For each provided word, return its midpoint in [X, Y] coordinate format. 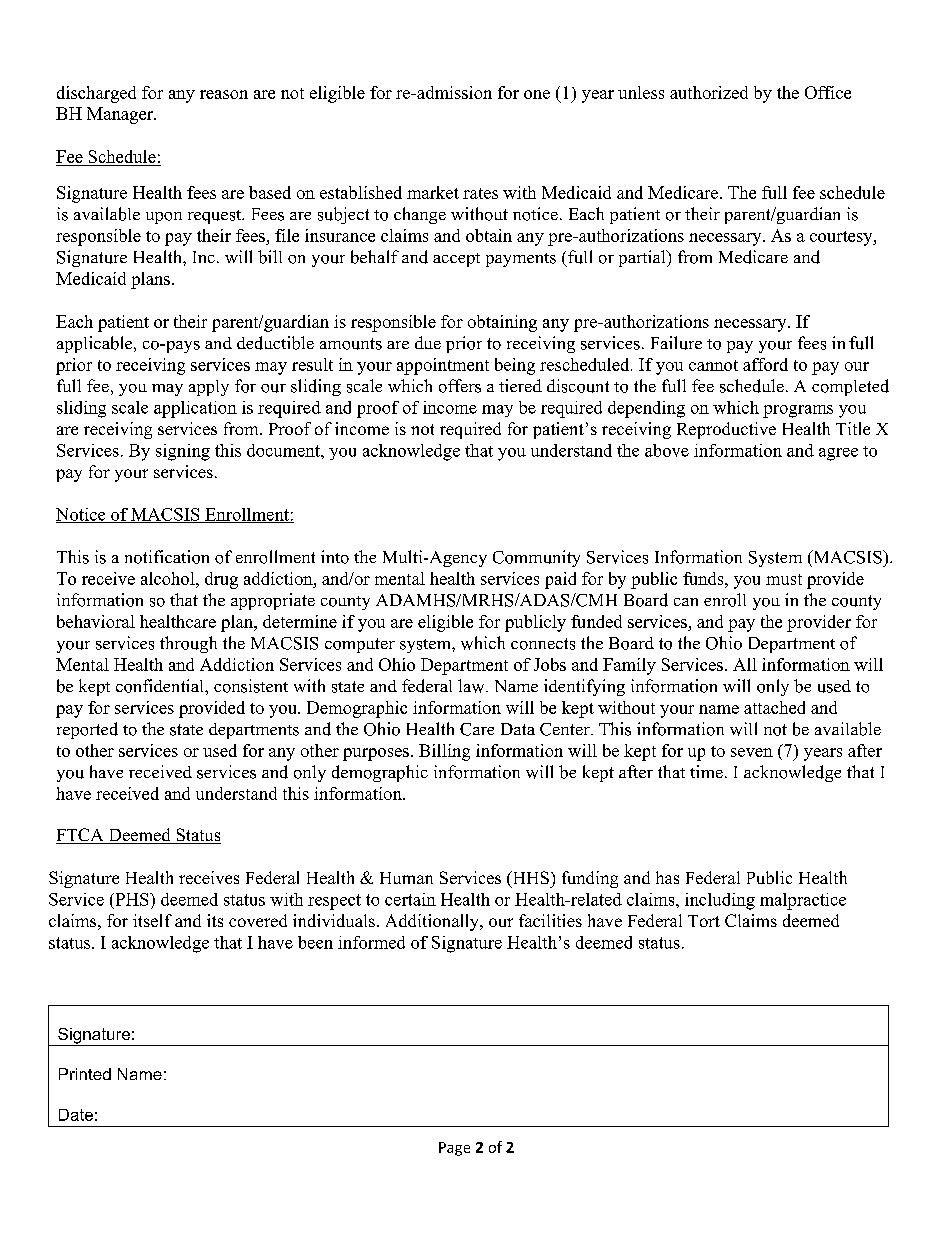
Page [454, 1149]
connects [543, 644]
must [784, 579]
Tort [704, 921]
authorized [709, 92]
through [188, 644]
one [537, 94]
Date [76, 1115]
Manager [121, 115]
